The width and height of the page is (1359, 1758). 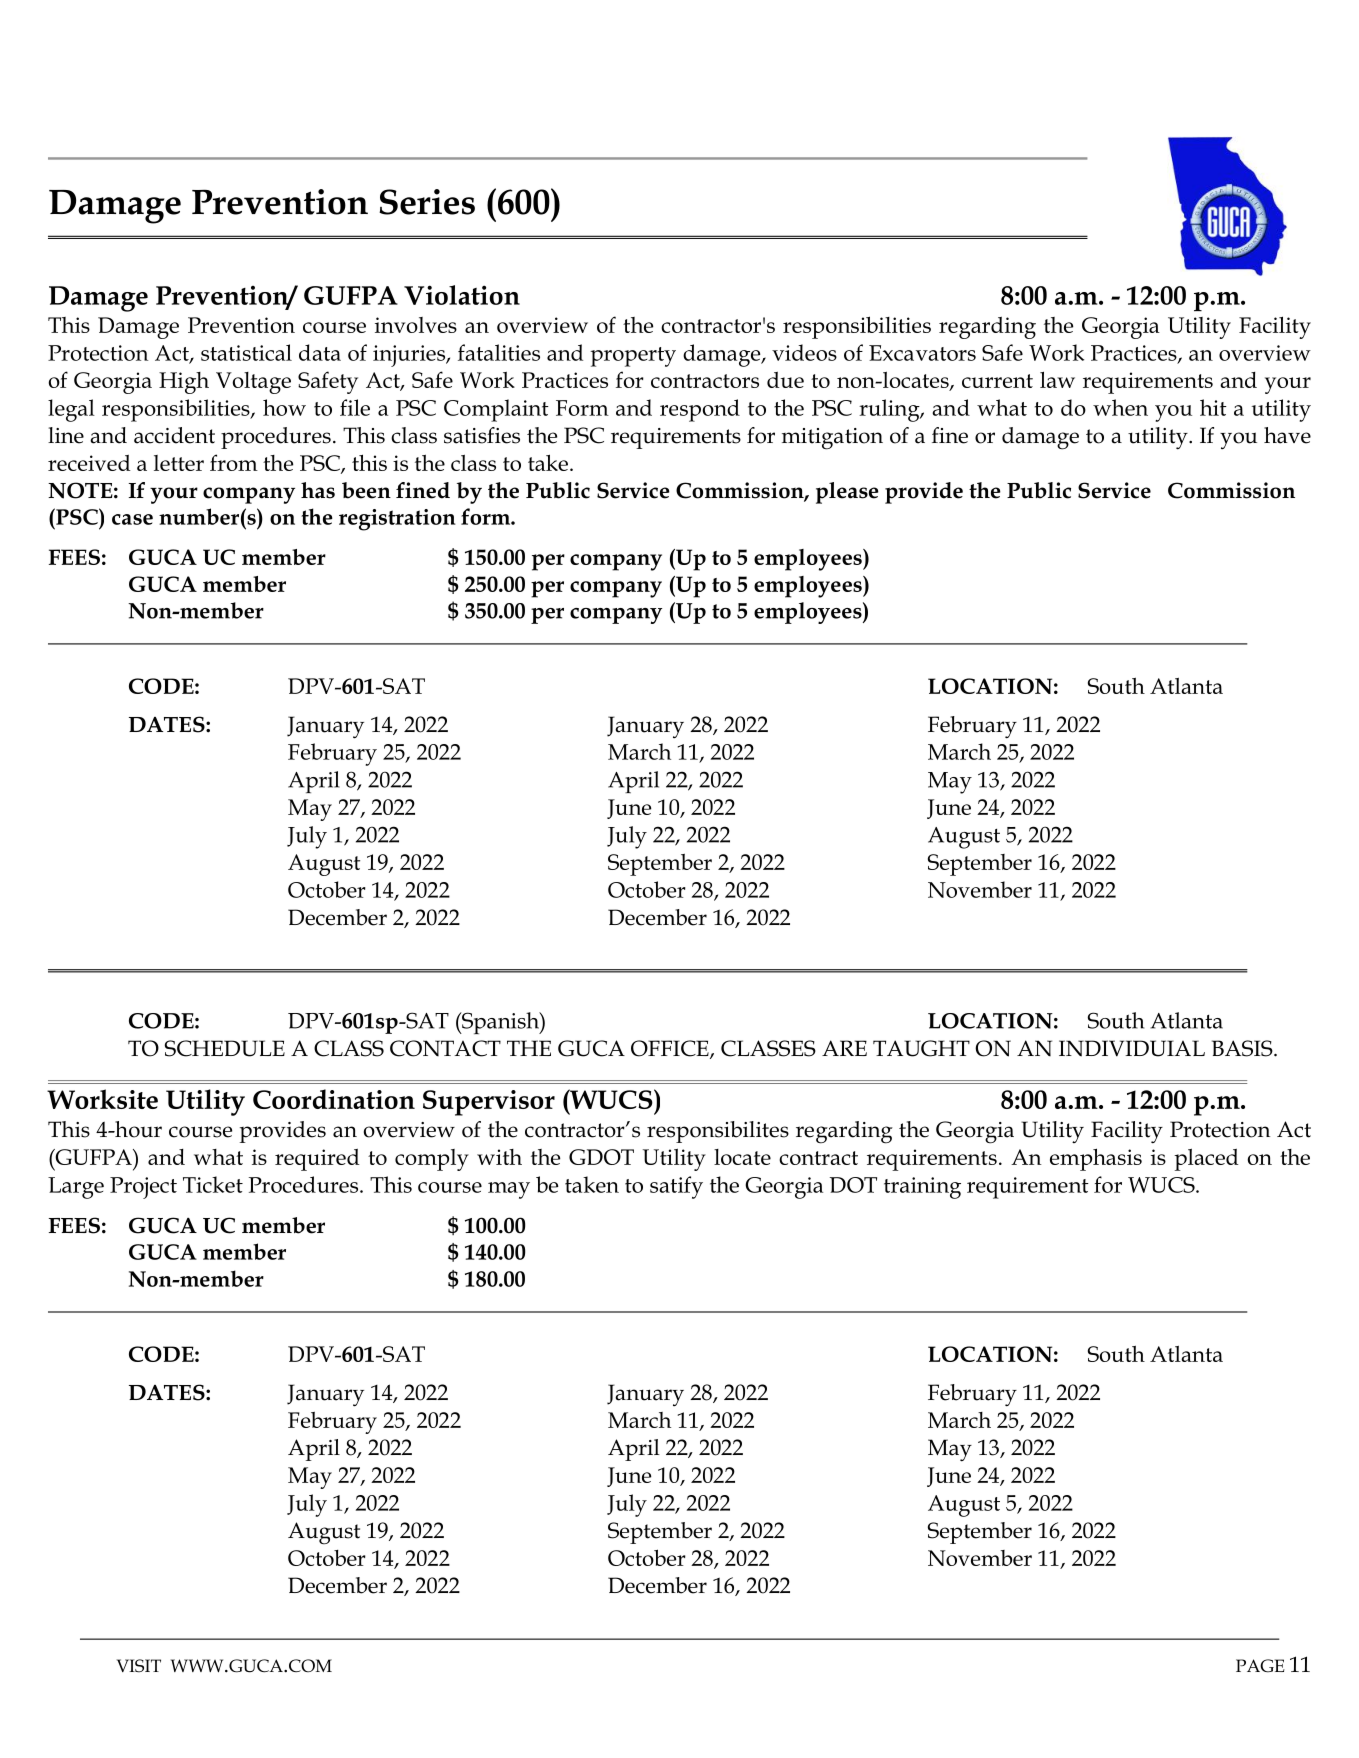 What do you see at coordinates (1260, 1666) in the page?
I see `PAGE` at bounding box center [1260, 1666].
